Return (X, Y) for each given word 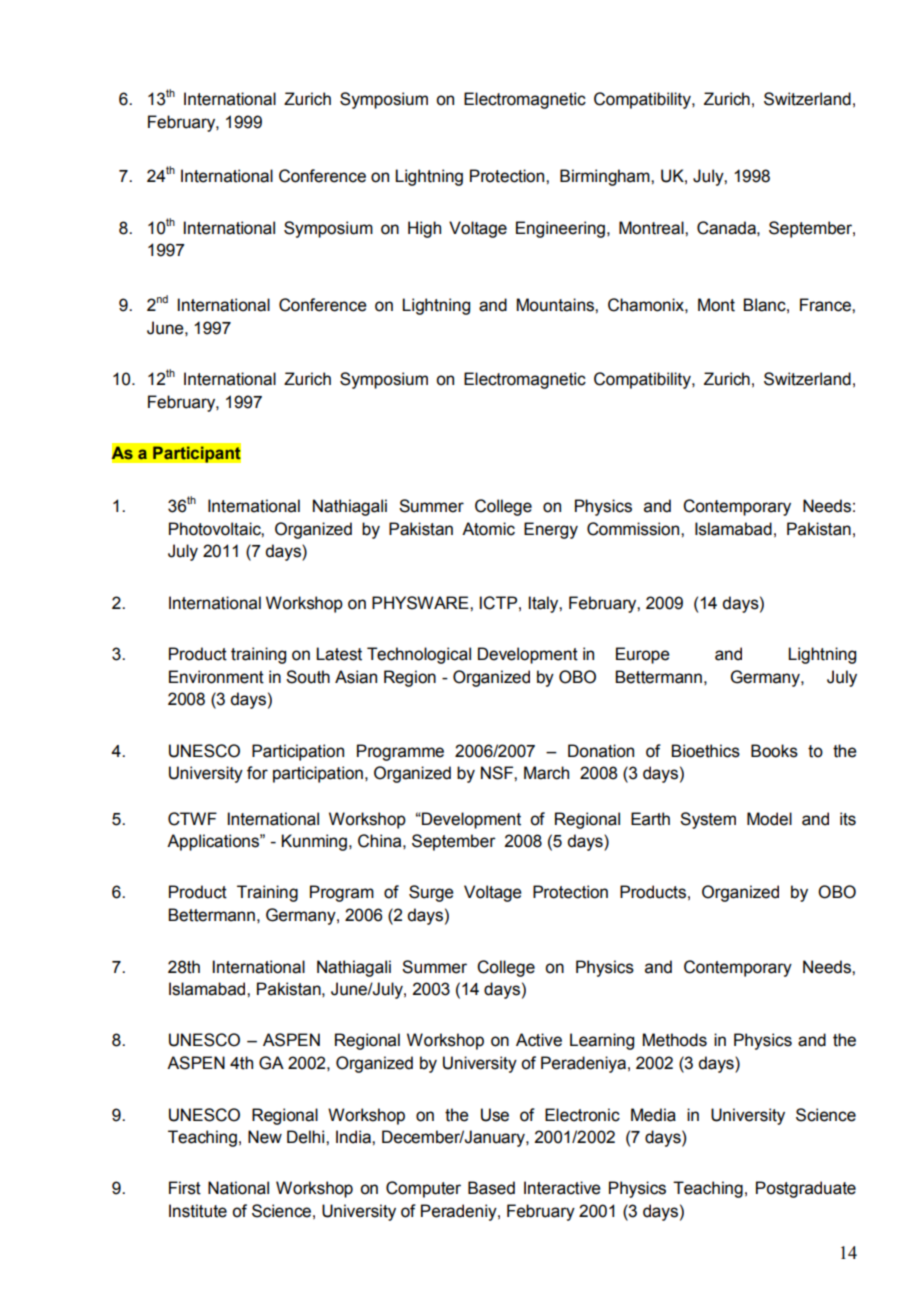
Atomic (488, 529)
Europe (643, 655)
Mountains (556, 305)
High (424, 229)
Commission (634, 529)
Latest (339, 654)
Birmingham (606, 177)
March (546, 773)
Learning (602, 1041)
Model (769, 819)
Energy (551, 530)
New (265, 1137)
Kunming (314, 842)
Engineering (560, 229)
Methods (675, 1040)
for (257, 773)
